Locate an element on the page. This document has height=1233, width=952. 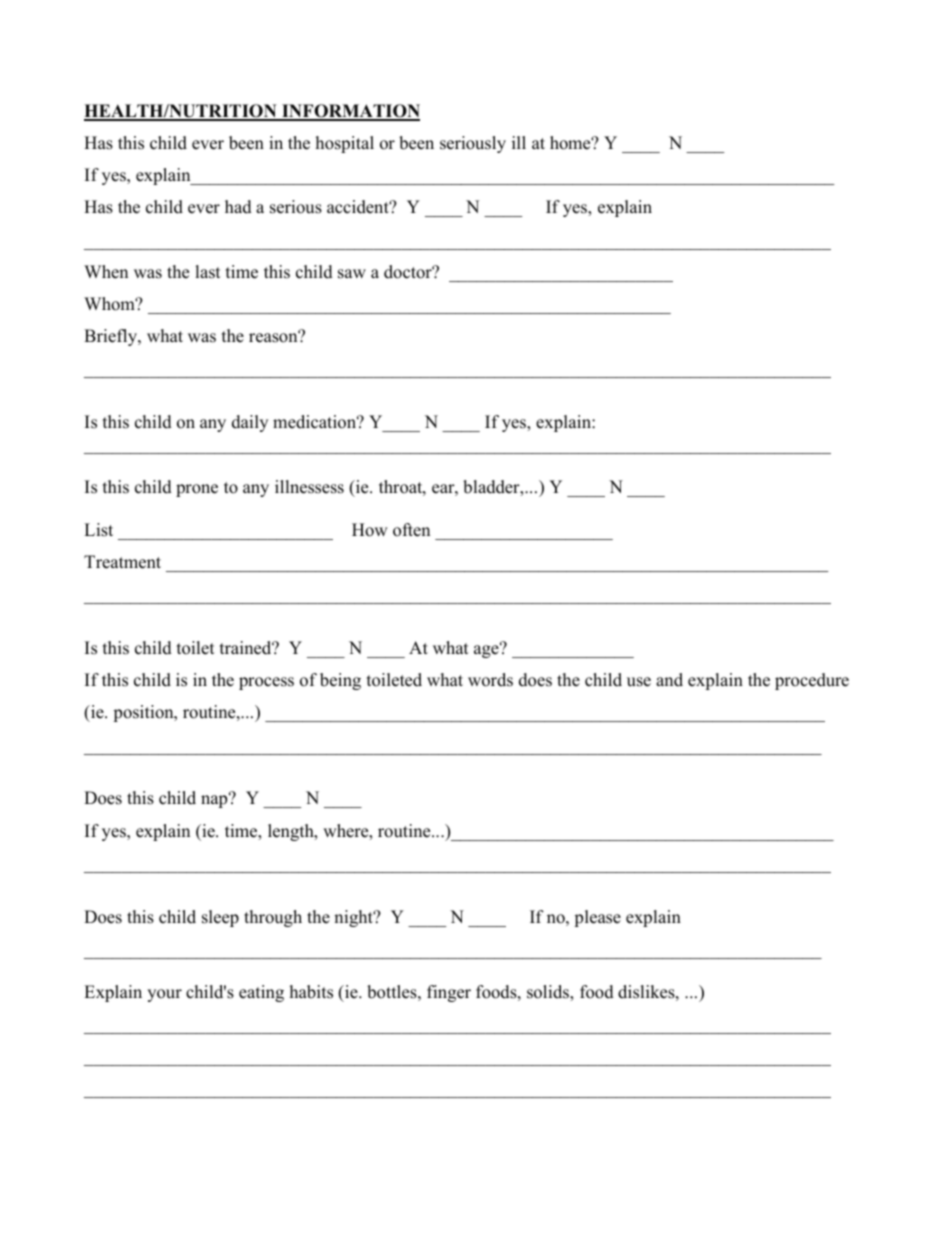
often is located at coordinates (411, 530).
